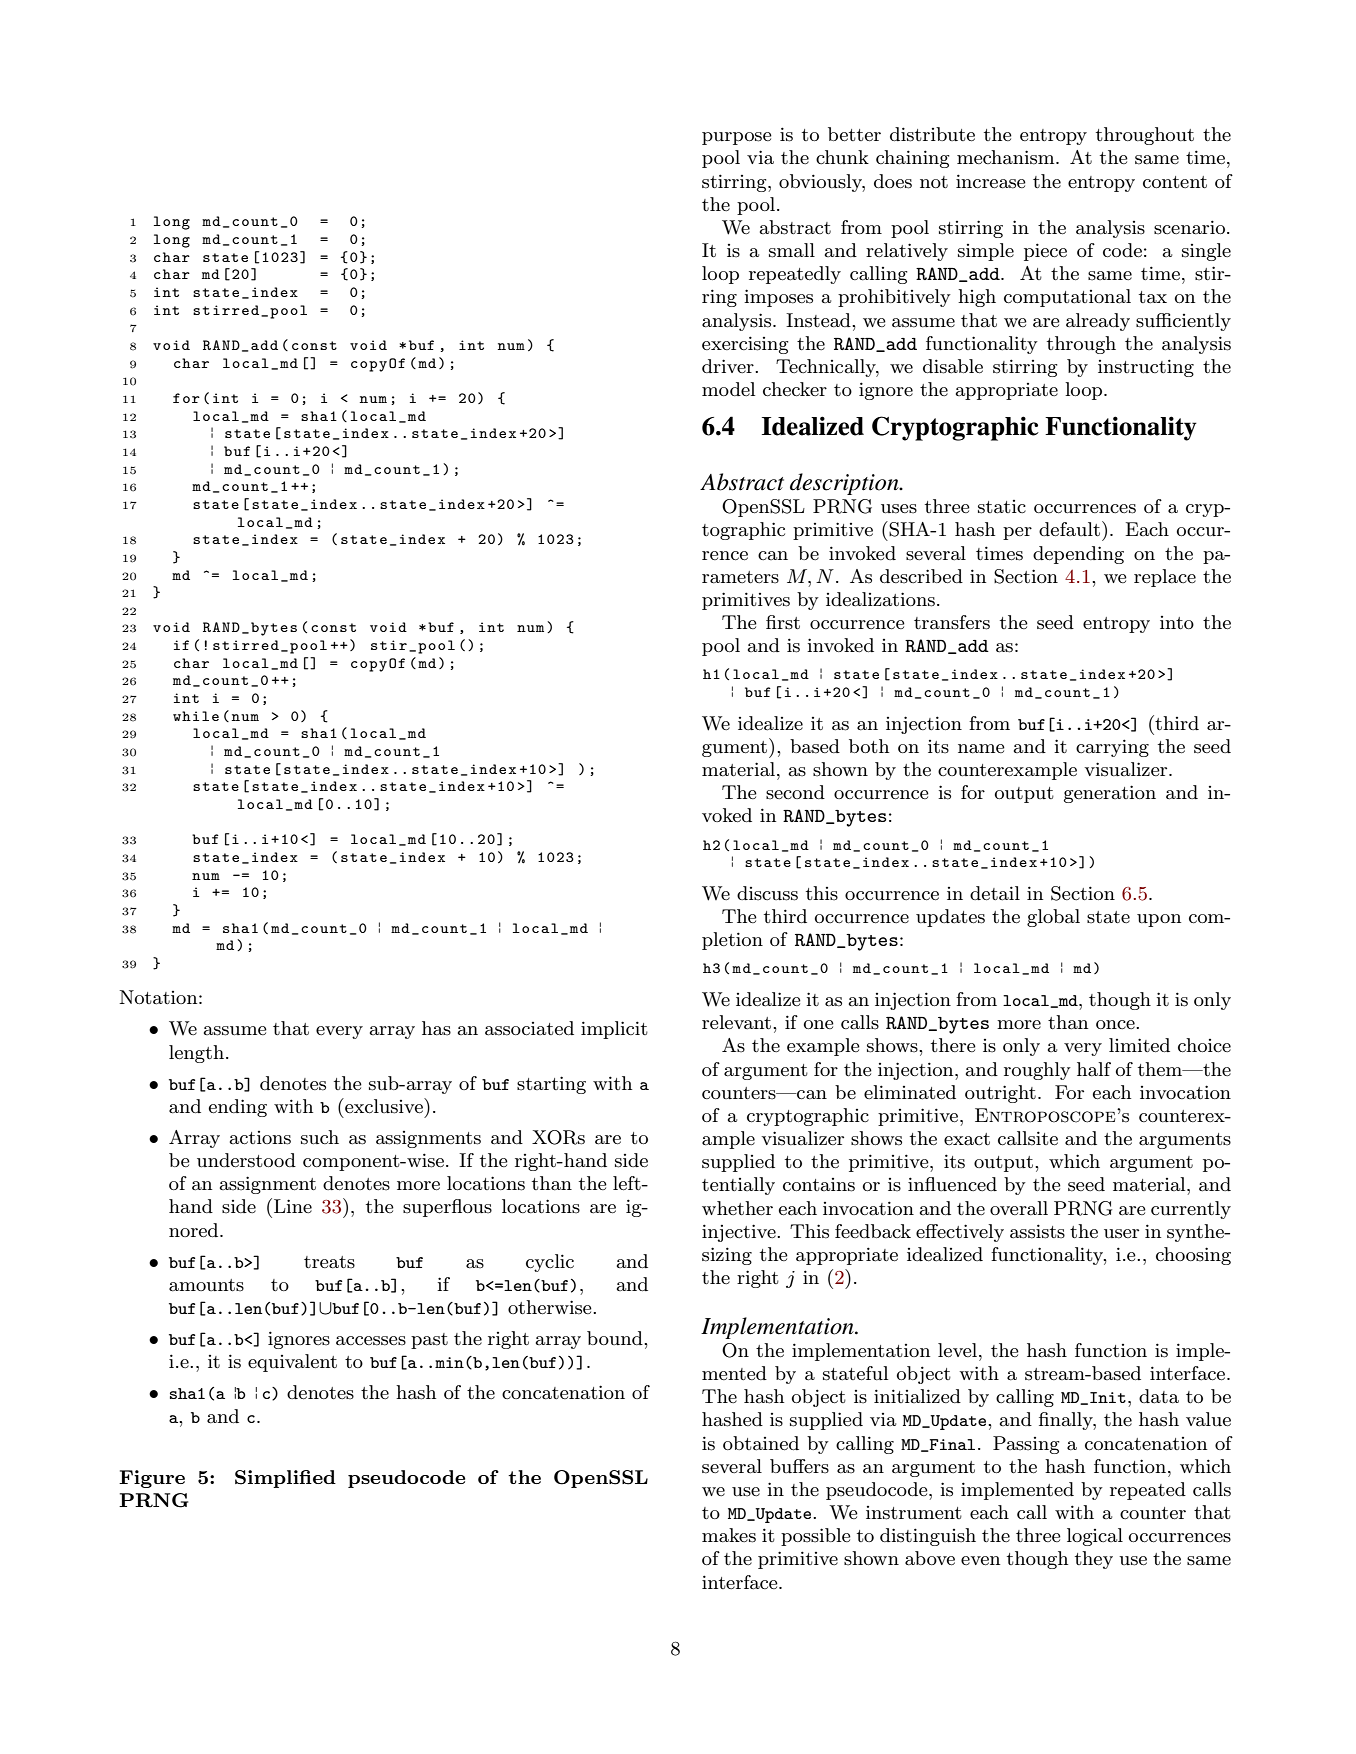  I want to click on whether, so click(737, 1208).
